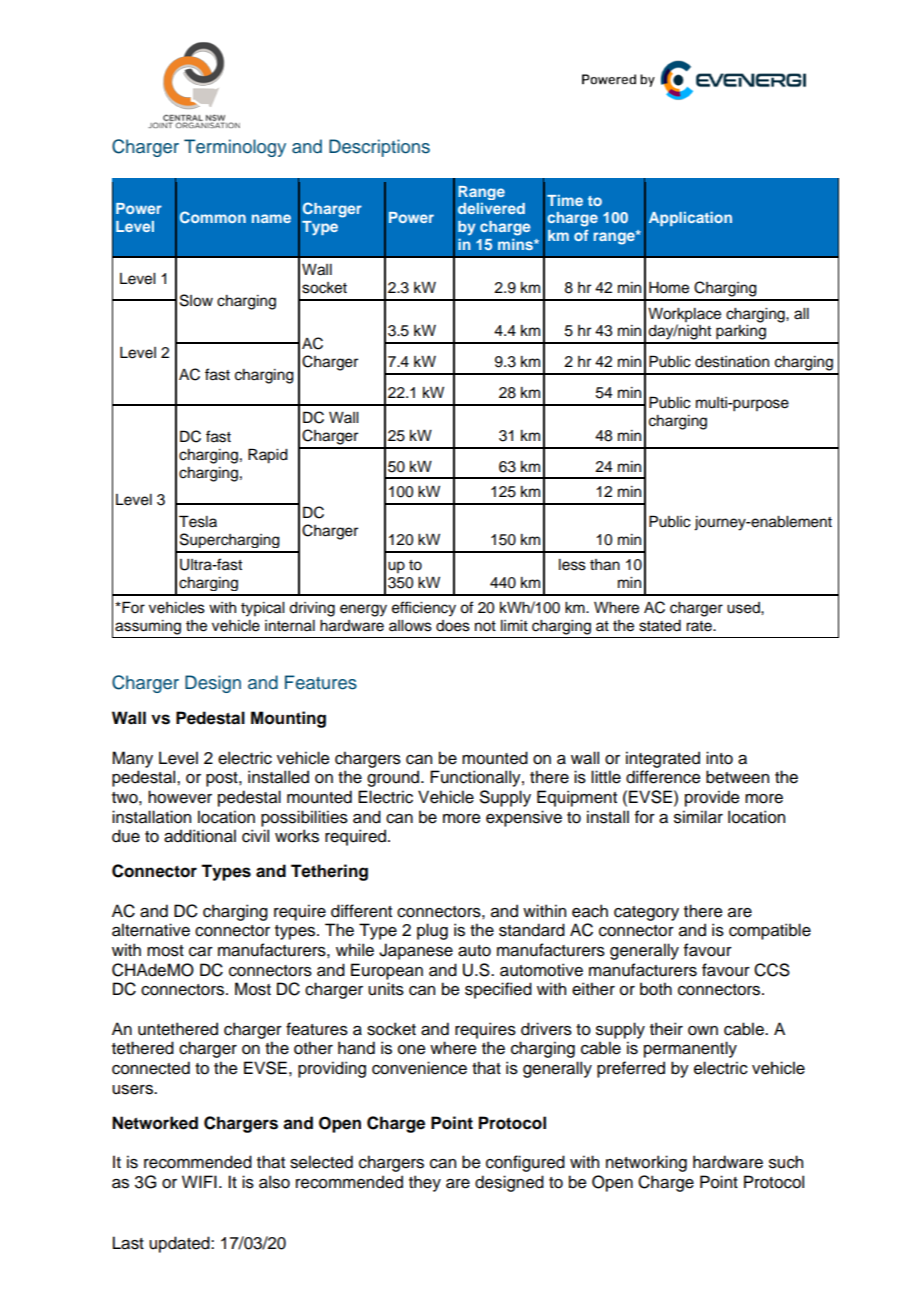 This screenshot has height=1308, width=924. Describe the element at coordinates (491, 208) in the screenshot. I see `delivered` at that location.
